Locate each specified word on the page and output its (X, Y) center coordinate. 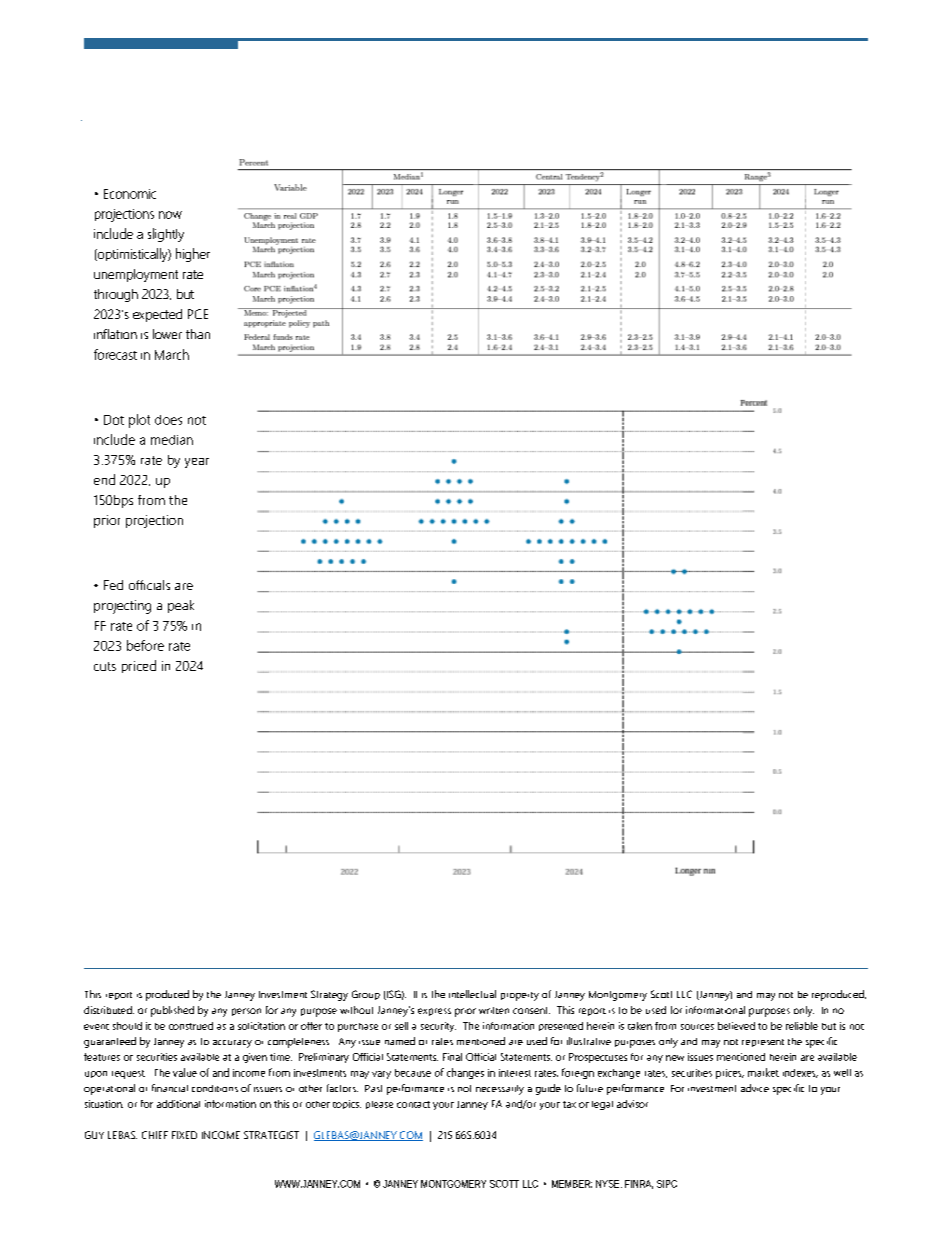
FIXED (184, 1135)
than (198, 334)
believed (736, 1026)
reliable (802, 1026)
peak (181, 606)
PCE (198, 314)
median (172, 440)
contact (413, 1104)
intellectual (472, 994)
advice (755, 1088)
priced (139, 666)
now (170, 215)
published (172, 1011)
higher (193, 255)
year (197, 463)
